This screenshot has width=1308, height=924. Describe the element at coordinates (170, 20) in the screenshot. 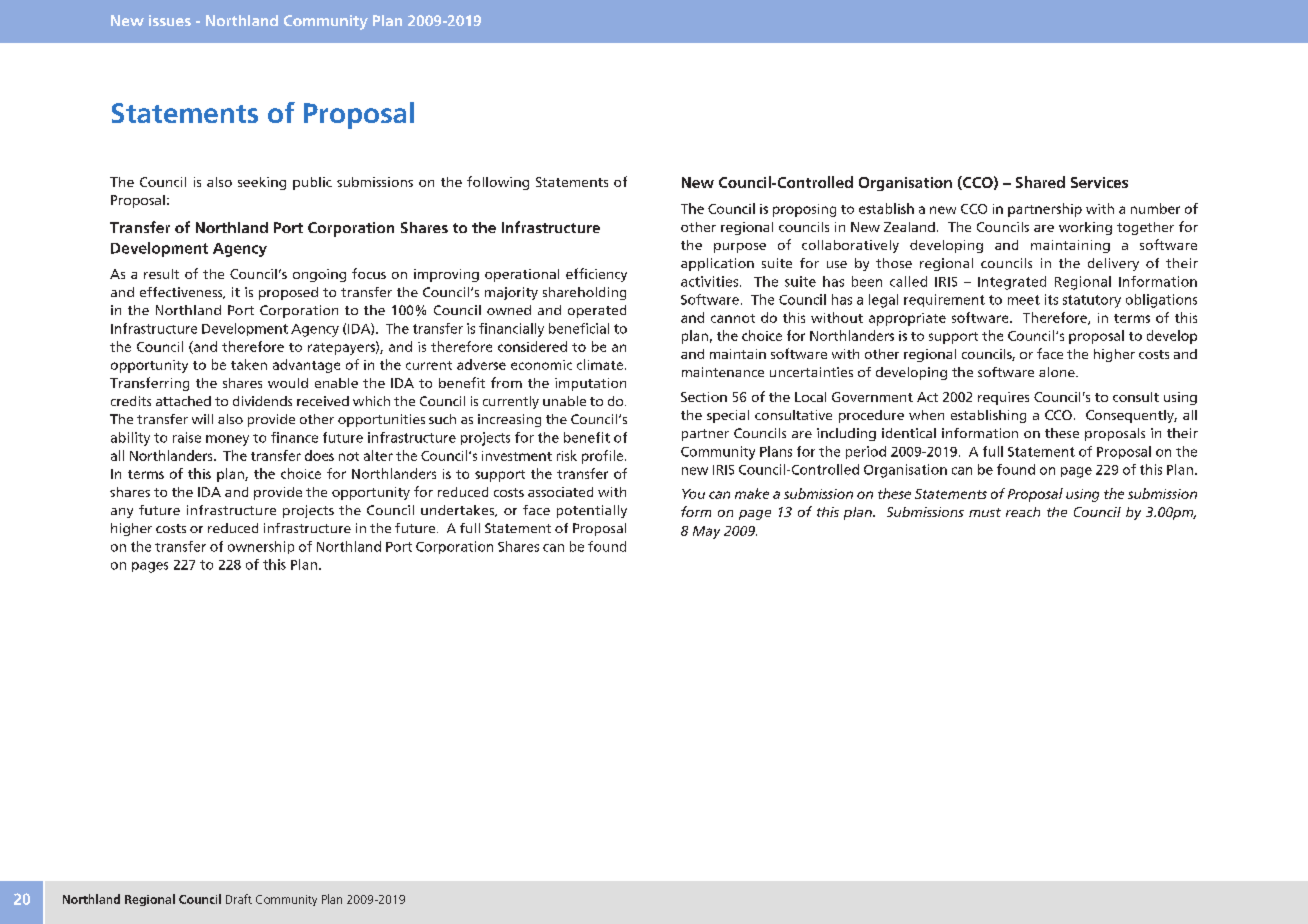

I see `issues` at that location.
